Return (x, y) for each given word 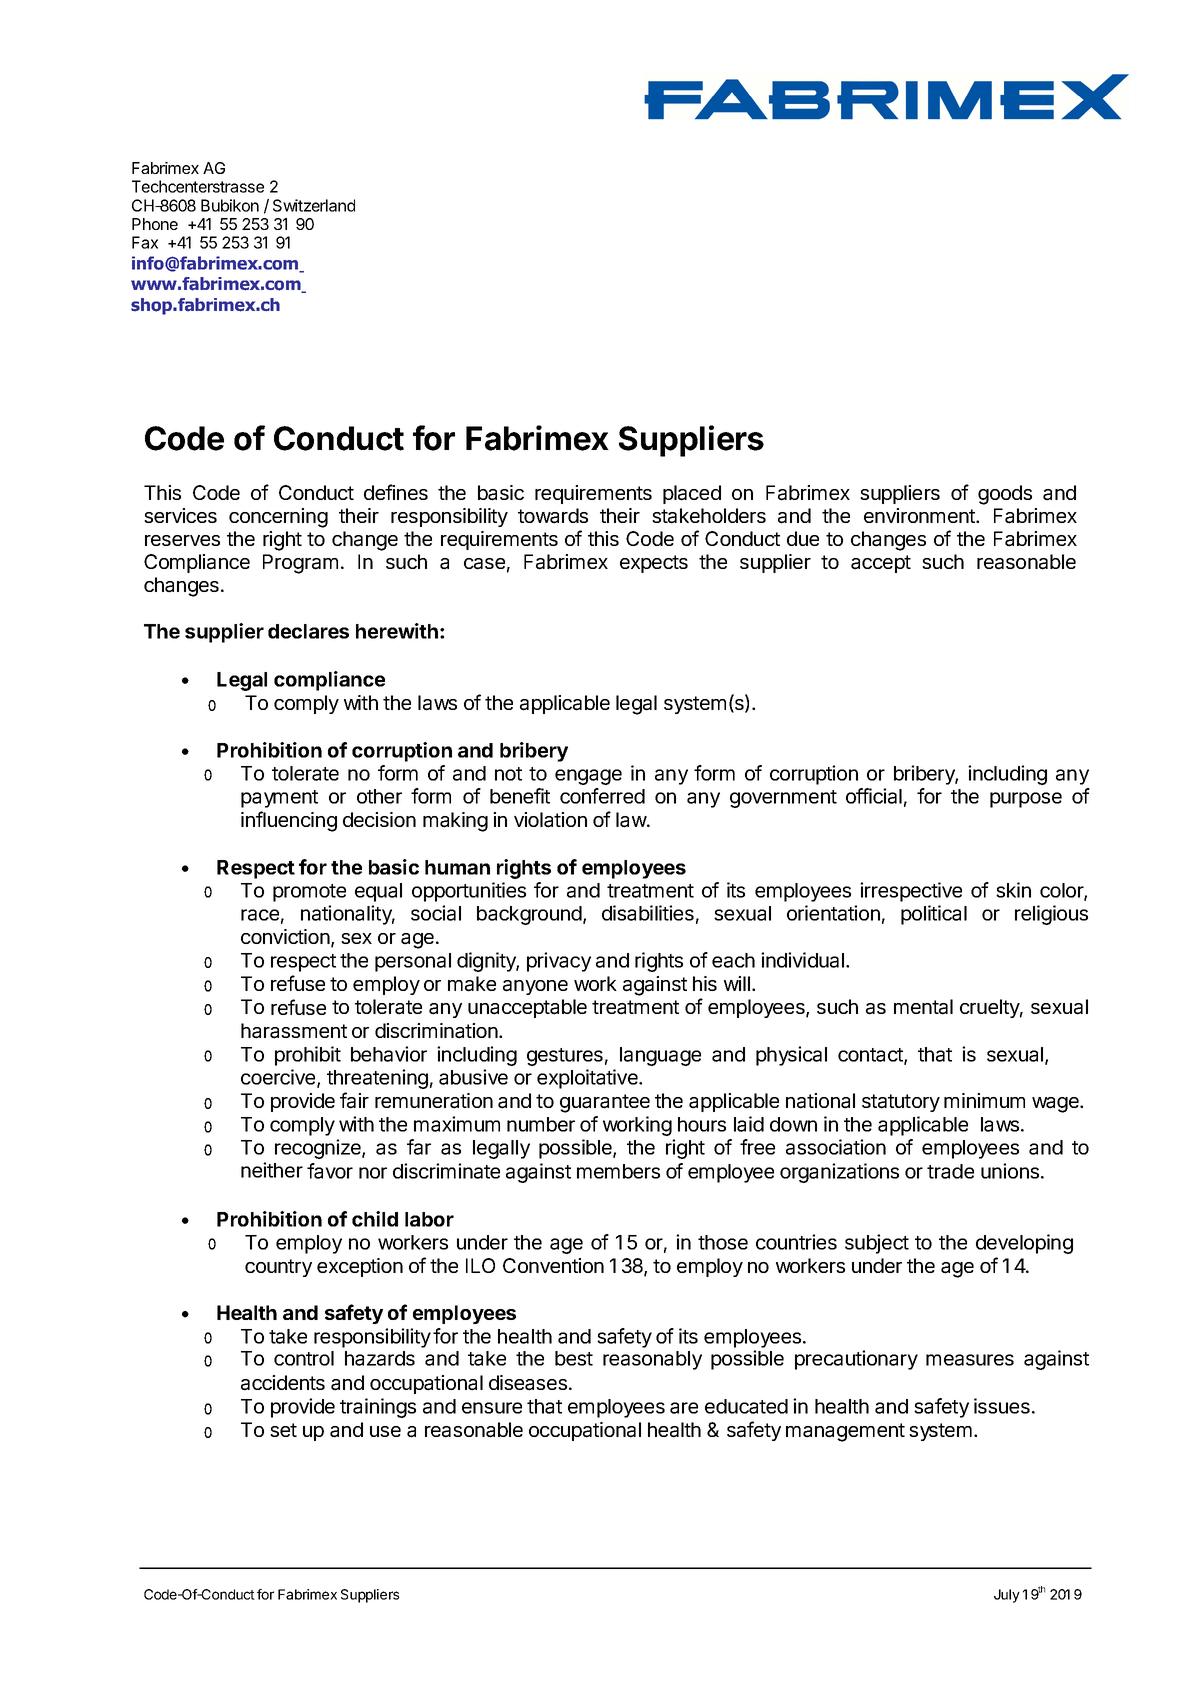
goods (1005, 495)
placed (692, 494)
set (283, 1430)
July (1007, 1596)
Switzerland (314, 205)
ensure (492, 1408)
